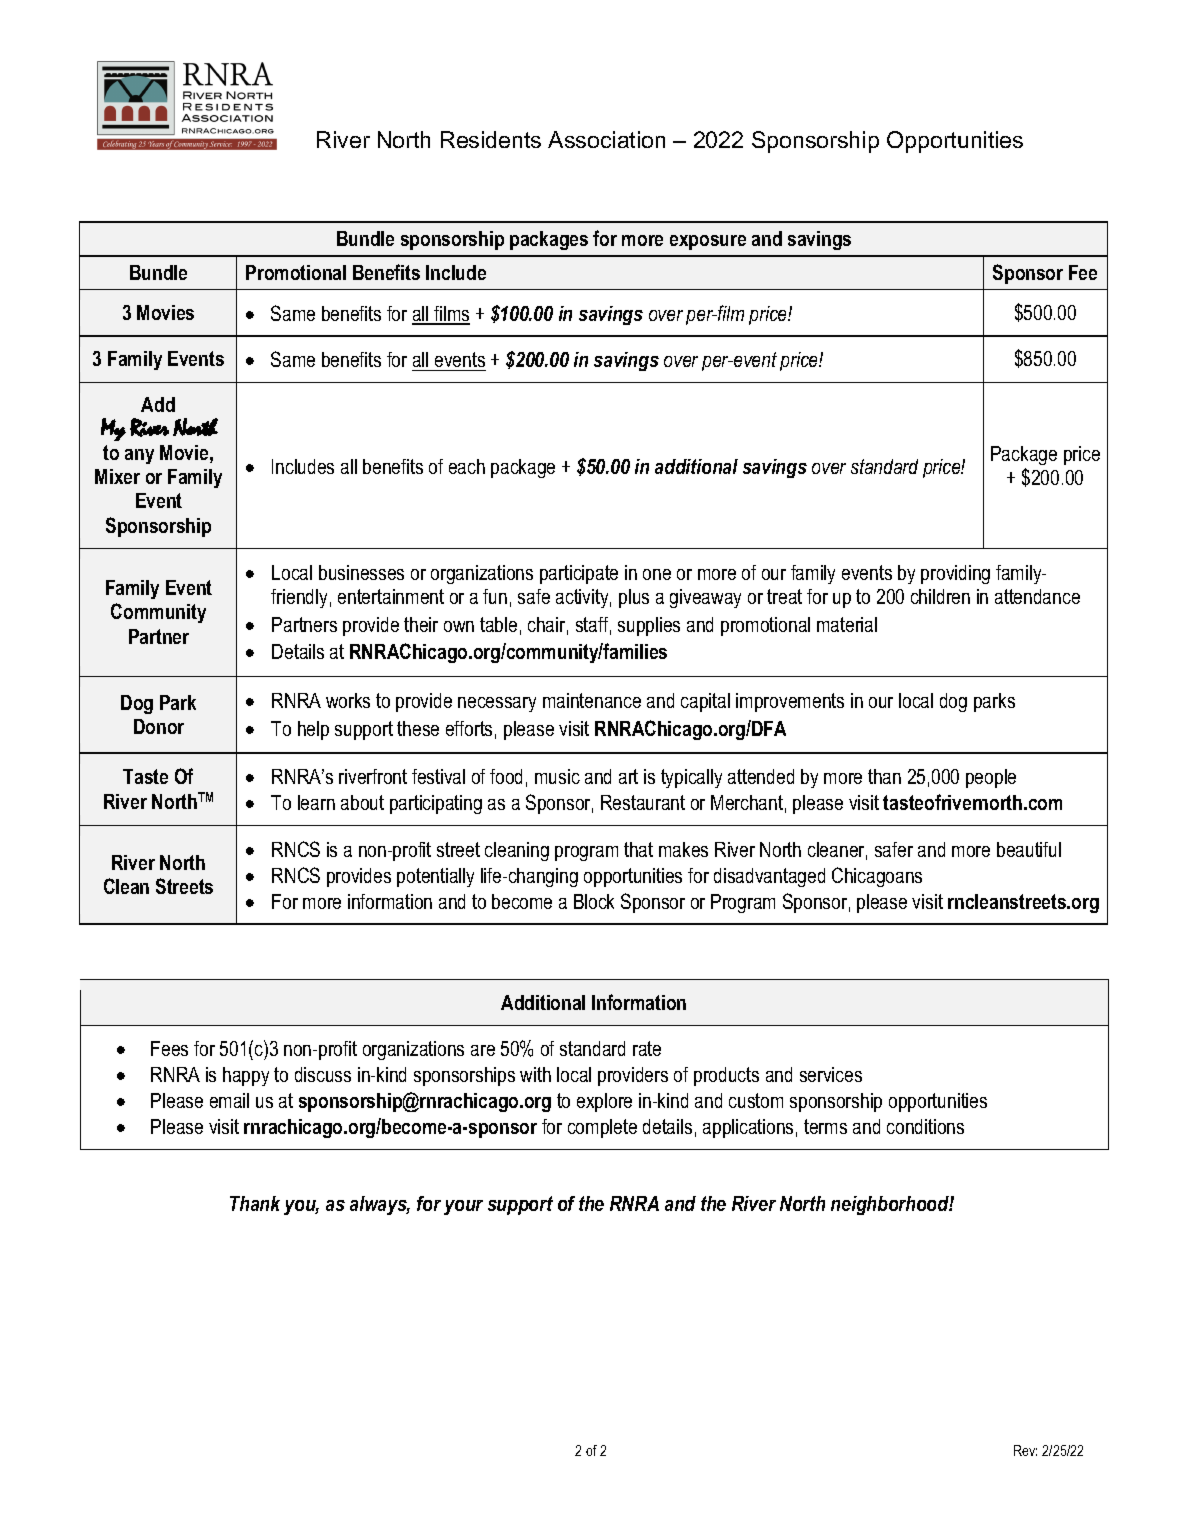 Image resolution: width=1182 pixels, height=1529 pixels. What do you see at coordinates (831, 1074) in the screenshot?
I see `services` at bounding box center [831, 1074].
